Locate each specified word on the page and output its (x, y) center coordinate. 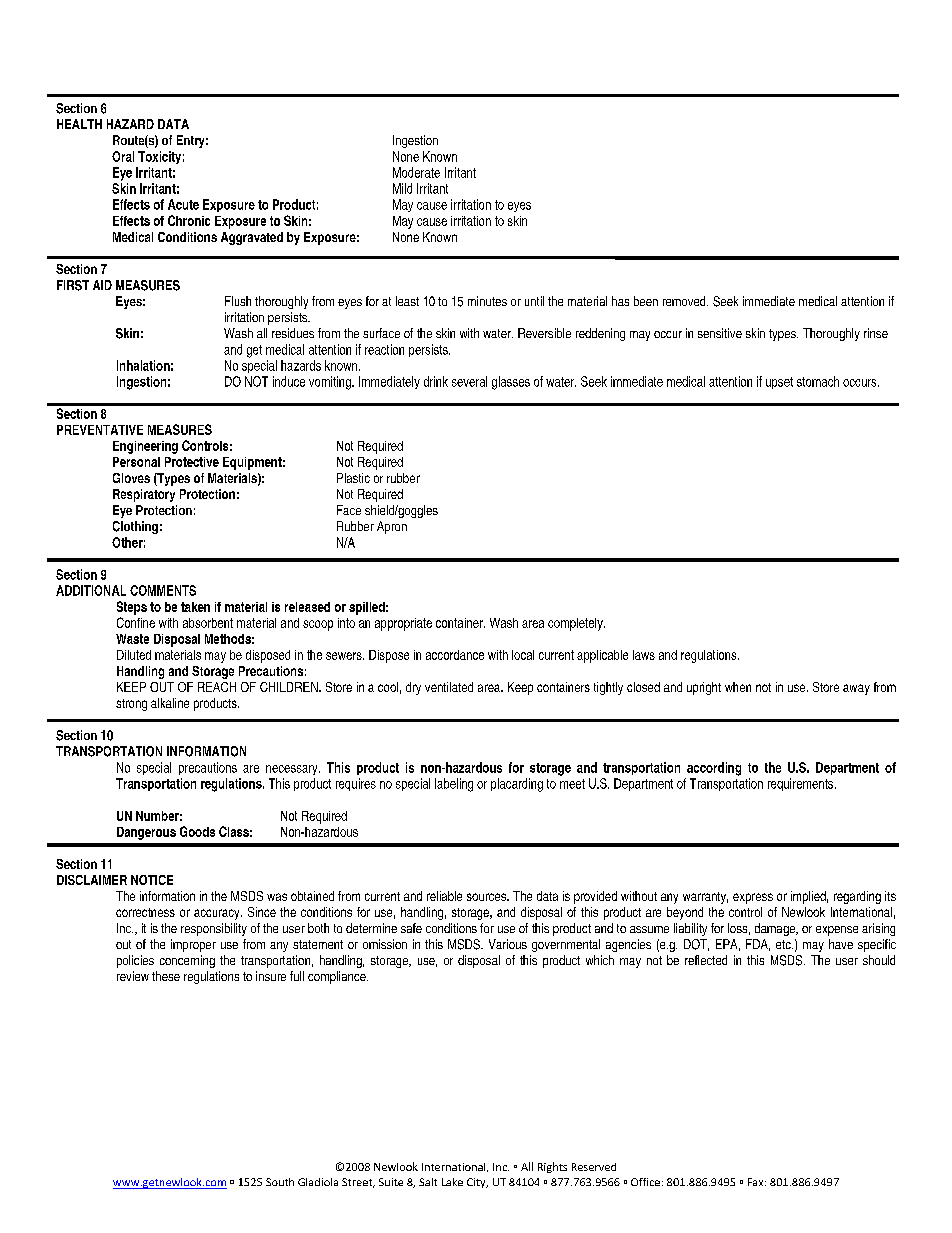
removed (685, 301)
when (738, 687)
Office (645, 1182)
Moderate (416, 172)
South (280, 1182)
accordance (455, 655)
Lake (452, 1182)
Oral (123, 156)
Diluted (134, 655)
